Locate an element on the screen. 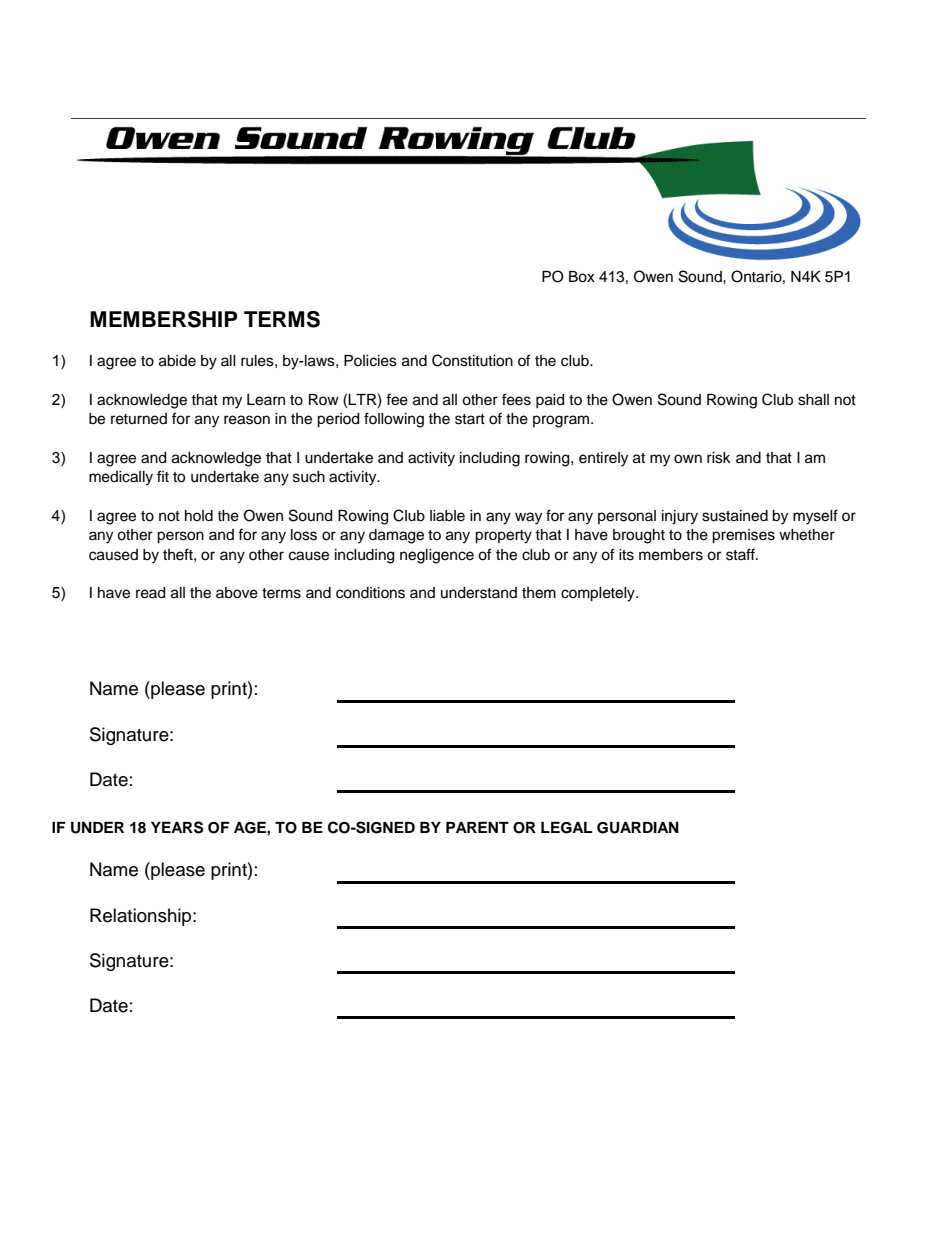 The image size is (952, 1233). YEARS is located at coordinates (177, 827).
